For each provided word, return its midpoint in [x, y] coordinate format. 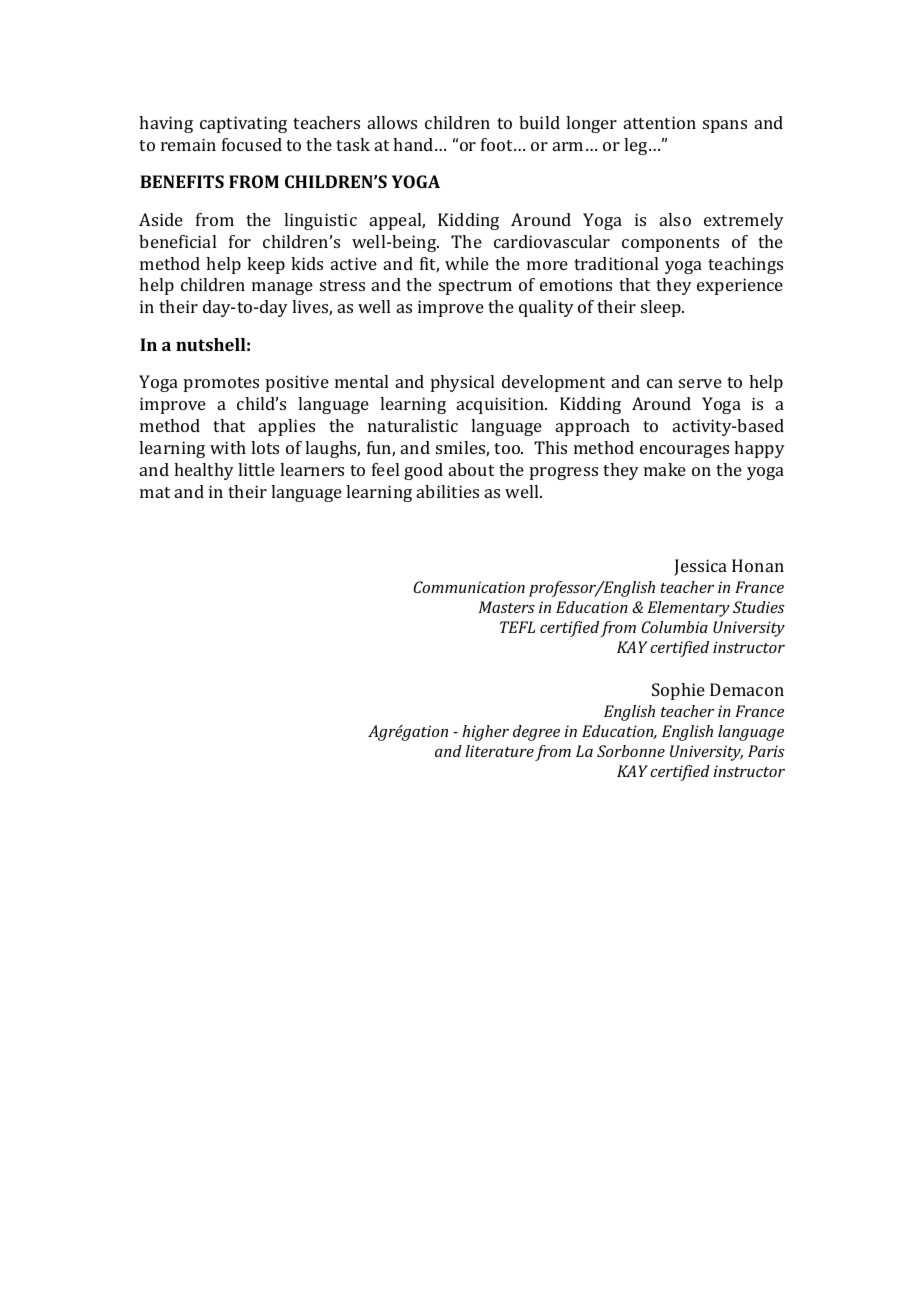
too [508, 448]
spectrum [475, 287]
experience [740, 286]
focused [252, 144]
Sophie [678, 691]
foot [498, 144]
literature [499, 751]
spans [725, 126]
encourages [684, 451]
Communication [469, 587]
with [228, 447]
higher [485, 733]
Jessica [700, 567]
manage [282, 288]
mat [155, 492]
